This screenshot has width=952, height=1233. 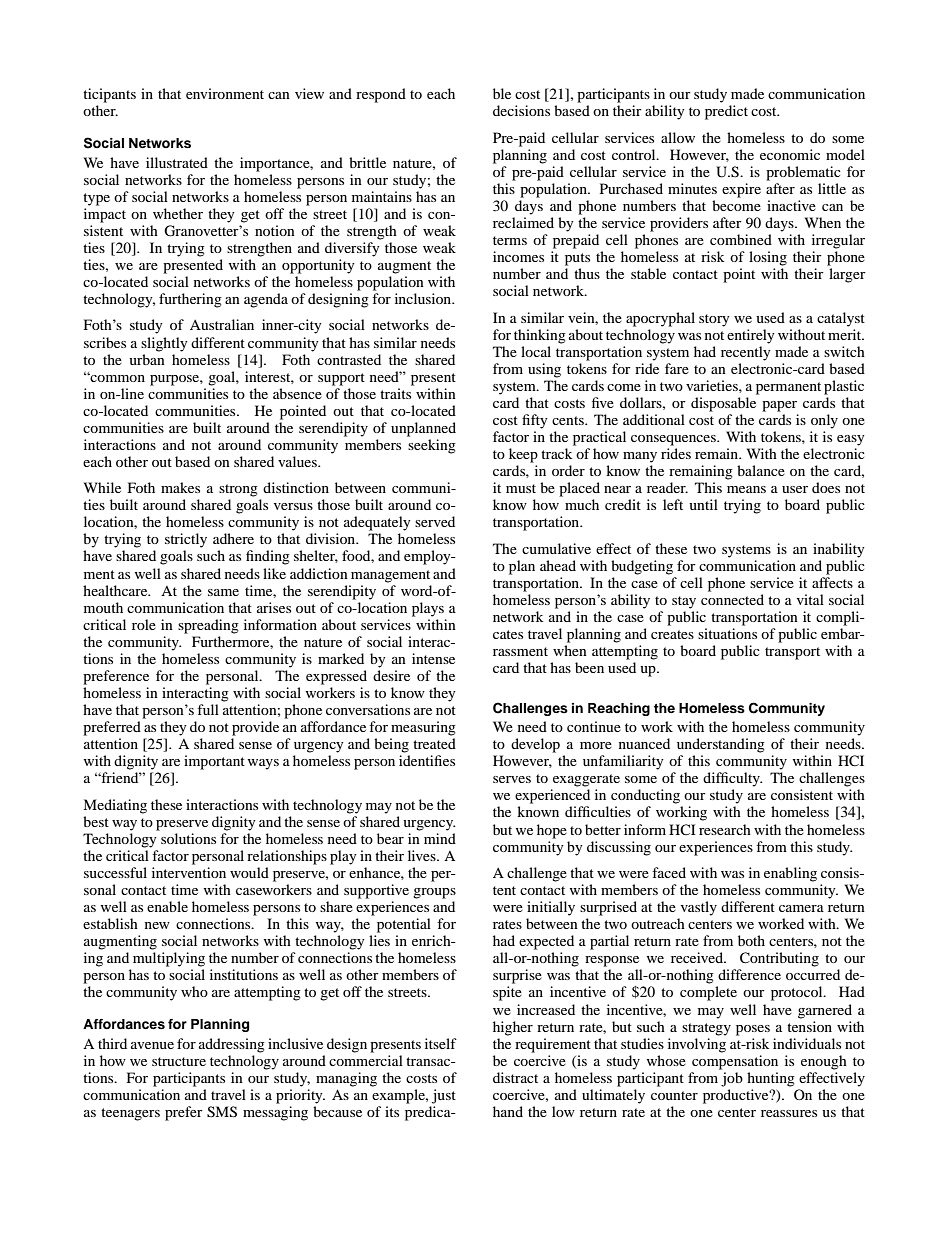 What do you see at coordinates (726, 112) in the screenshot?
I see `predict` at bounding box center [726, 112].
